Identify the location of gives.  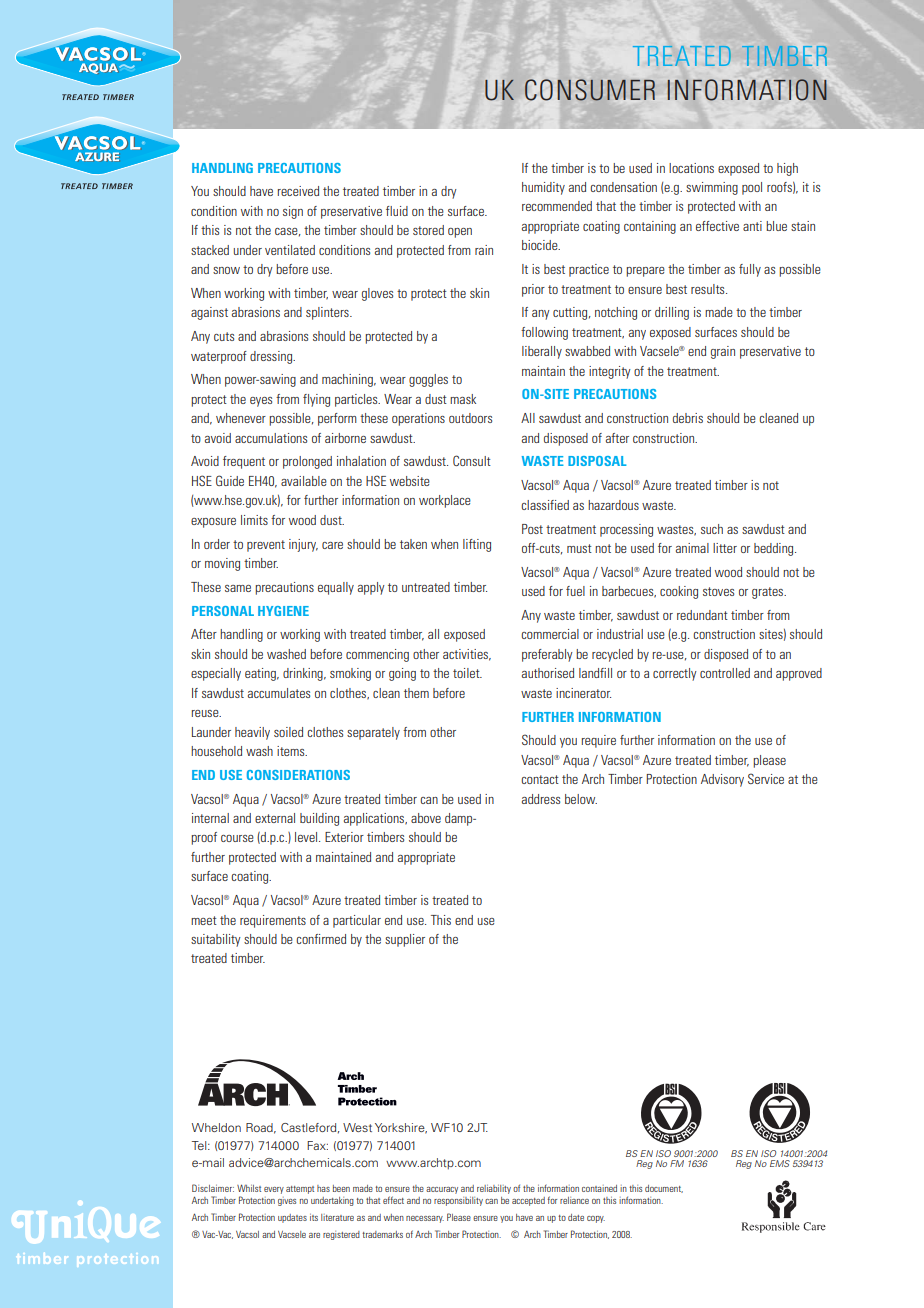
(287, 1201).
